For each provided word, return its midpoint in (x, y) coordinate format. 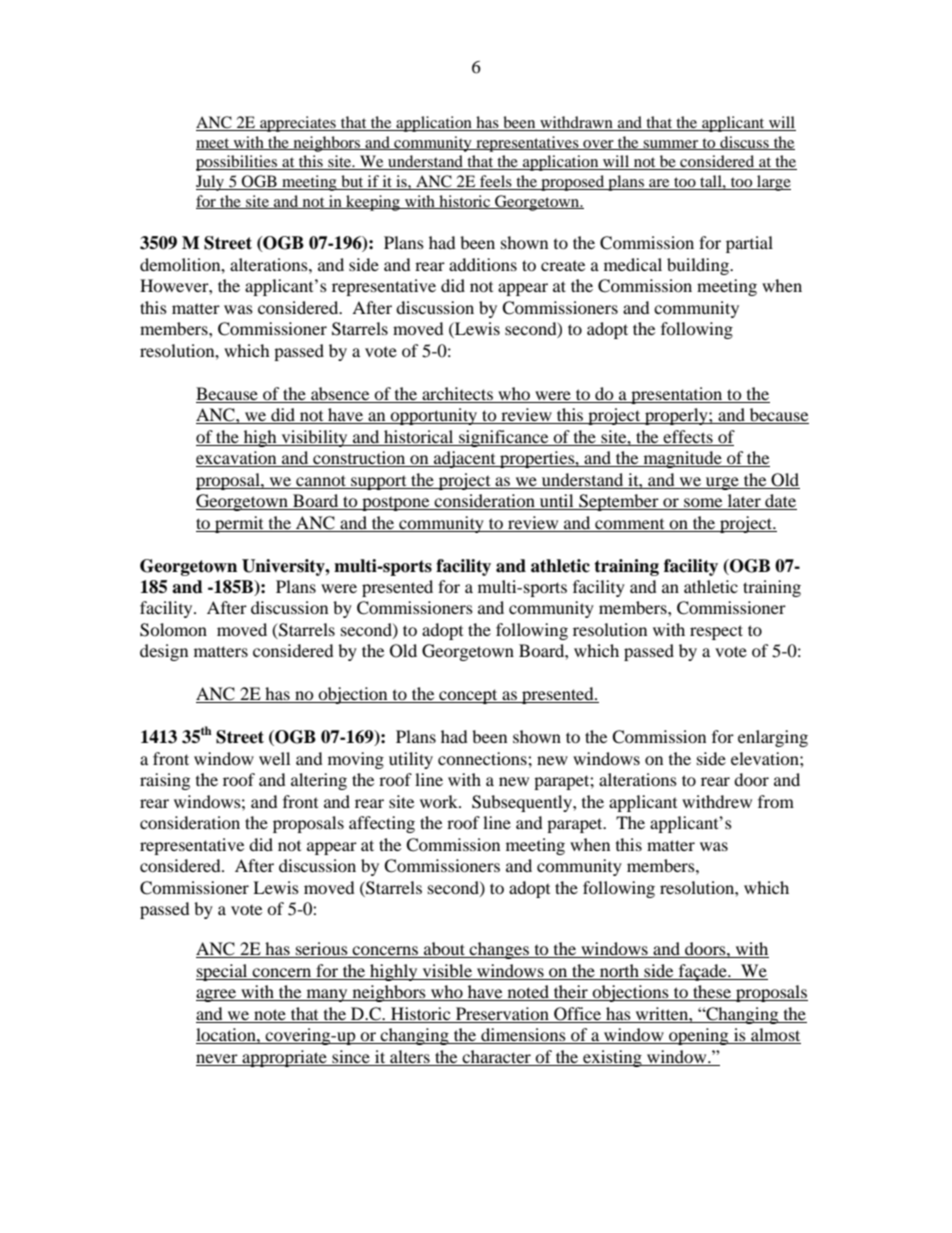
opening (699, 1036)
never (217, 1058)
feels (496, 182)
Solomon (173, 630)
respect (716, 632)
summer (671, 145)
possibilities (238, 163)
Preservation (502, 1013)
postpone (396, 504)
